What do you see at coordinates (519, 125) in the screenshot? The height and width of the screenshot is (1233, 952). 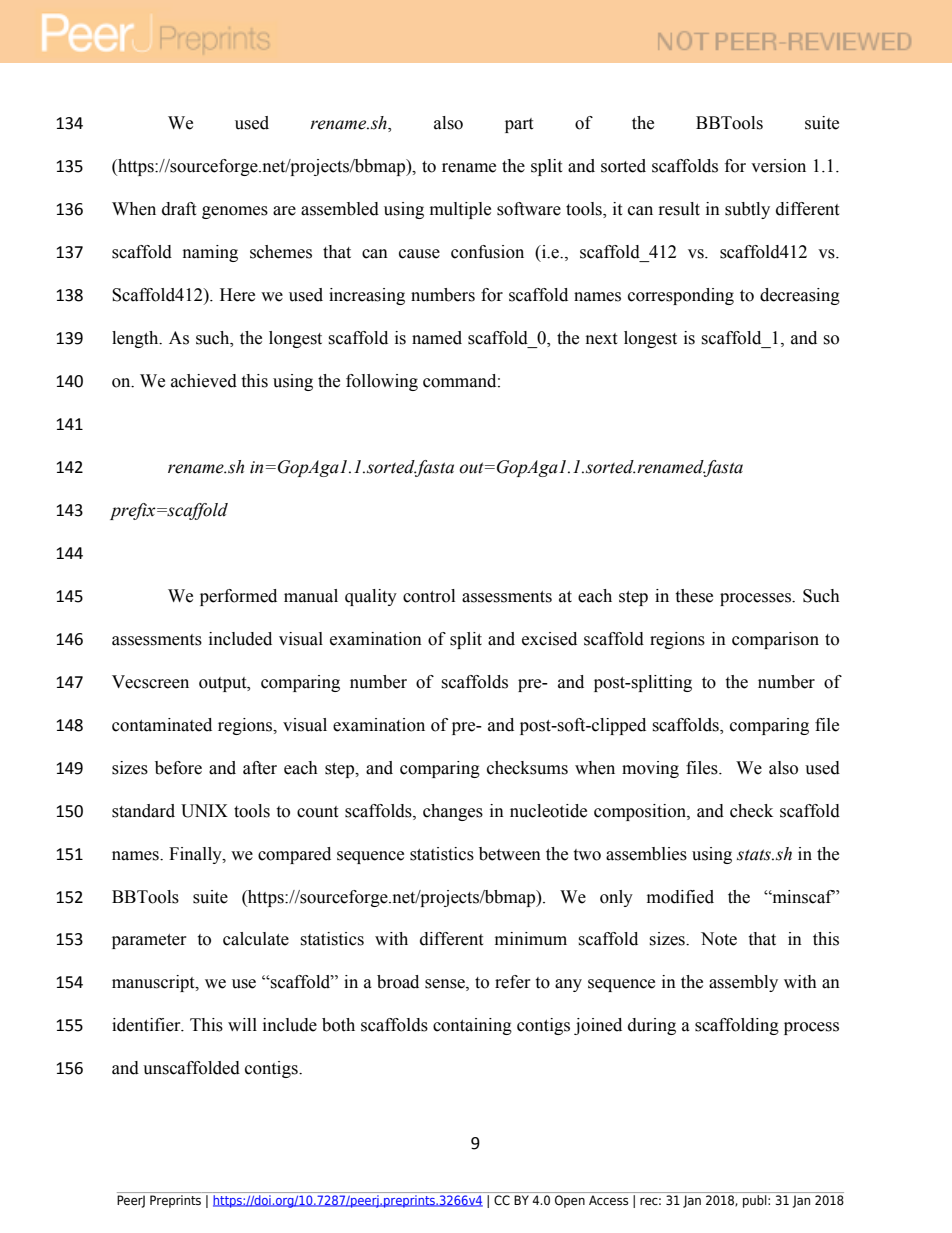 I see `part` at bounding box center [519, 125].
